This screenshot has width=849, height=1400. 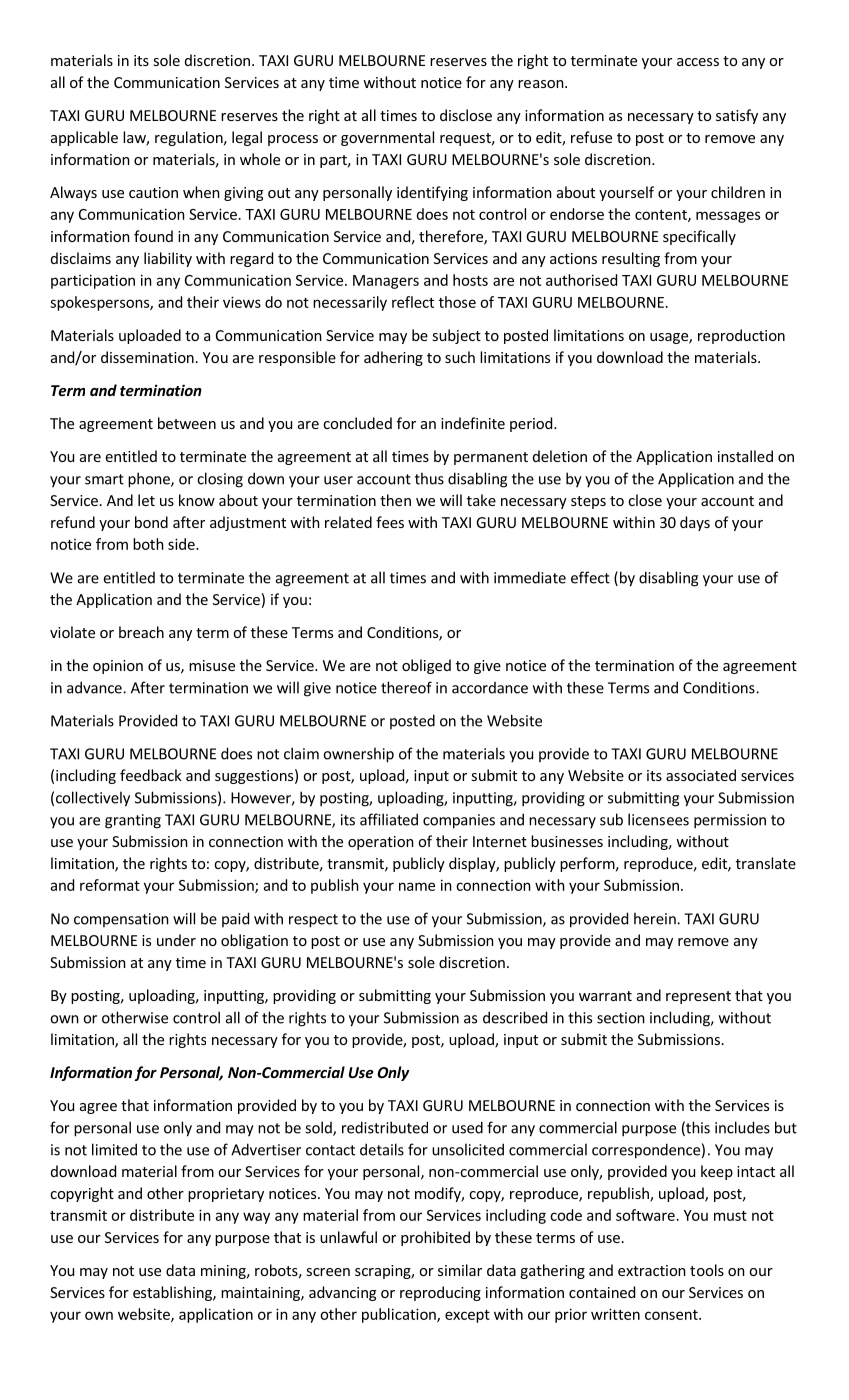 What do you see at coordinates (226, 1195) in the screenshot?
I see `proprietary` at bounding box center [226, 1195].
